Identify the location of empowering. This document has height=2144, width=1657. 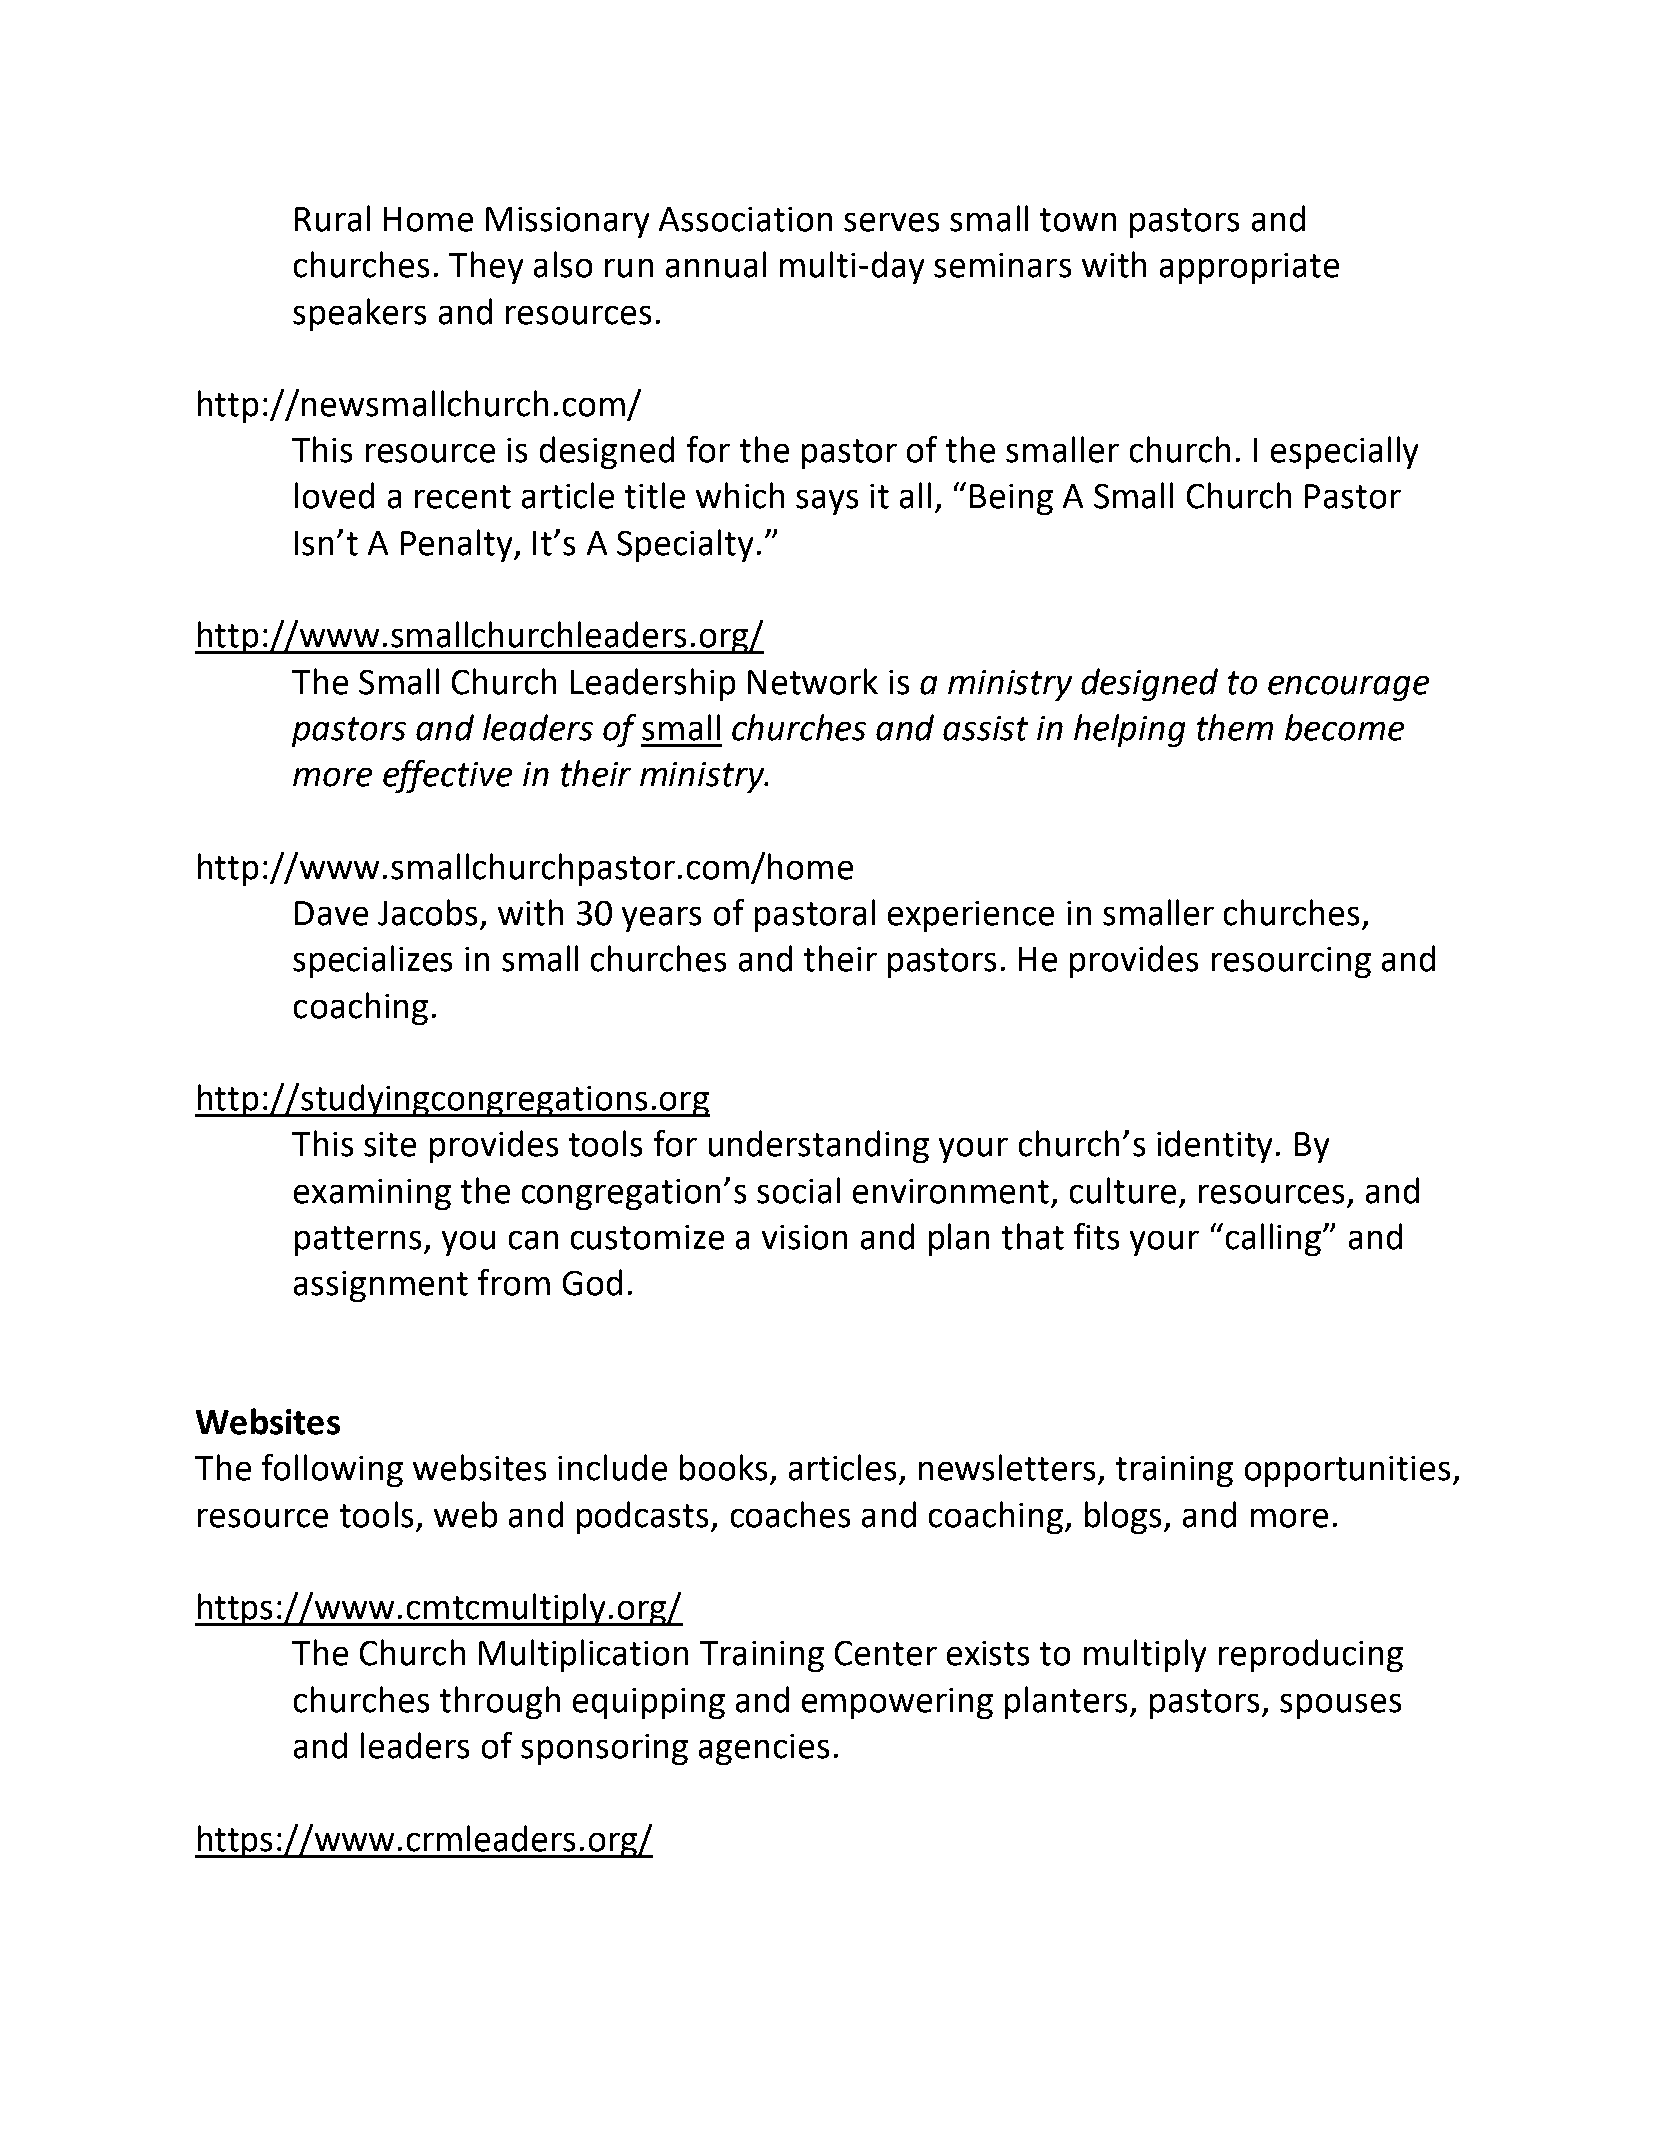
(897, 1703).
